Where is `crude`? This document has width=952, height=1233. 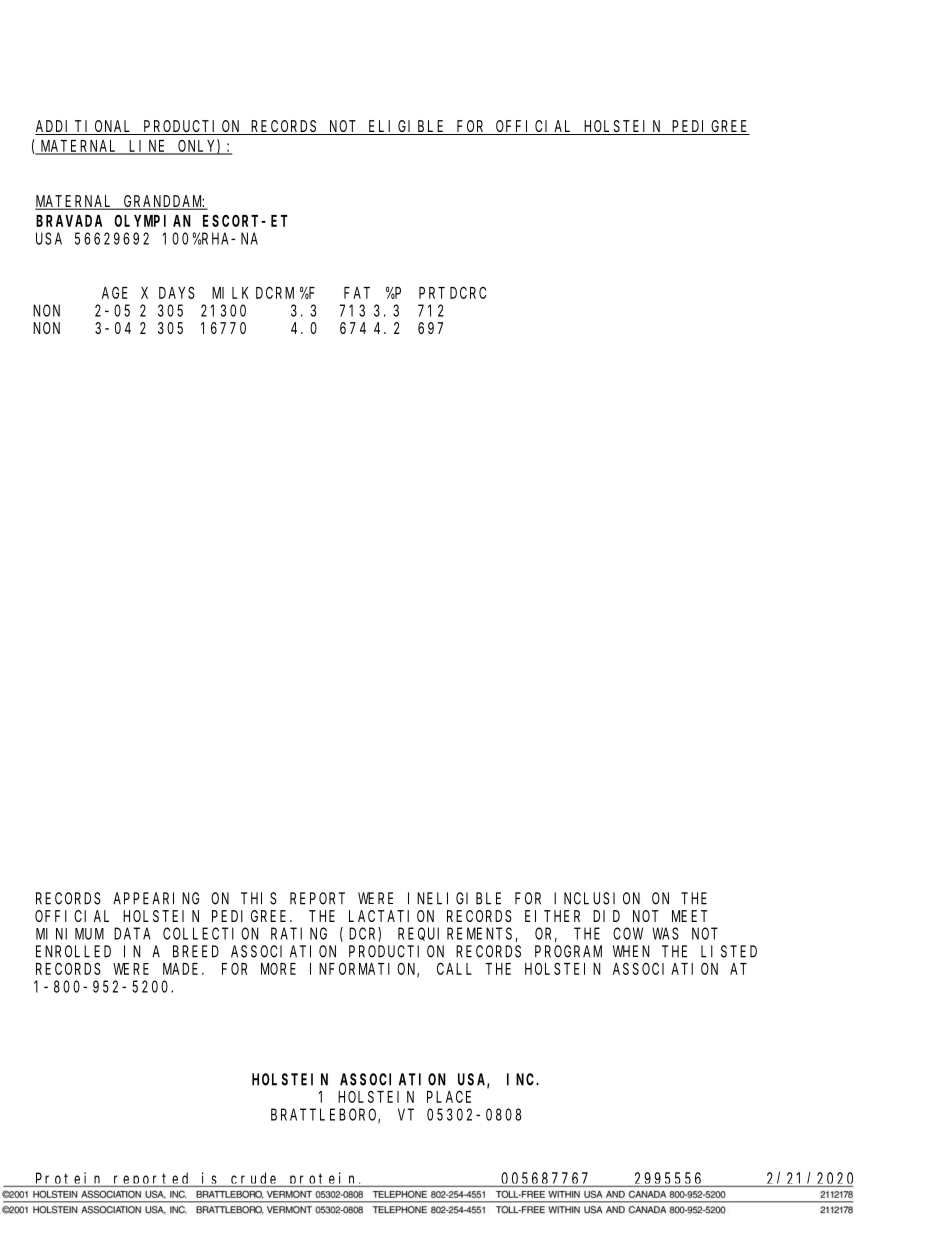
crude is located at coordinates (255, 1179).
